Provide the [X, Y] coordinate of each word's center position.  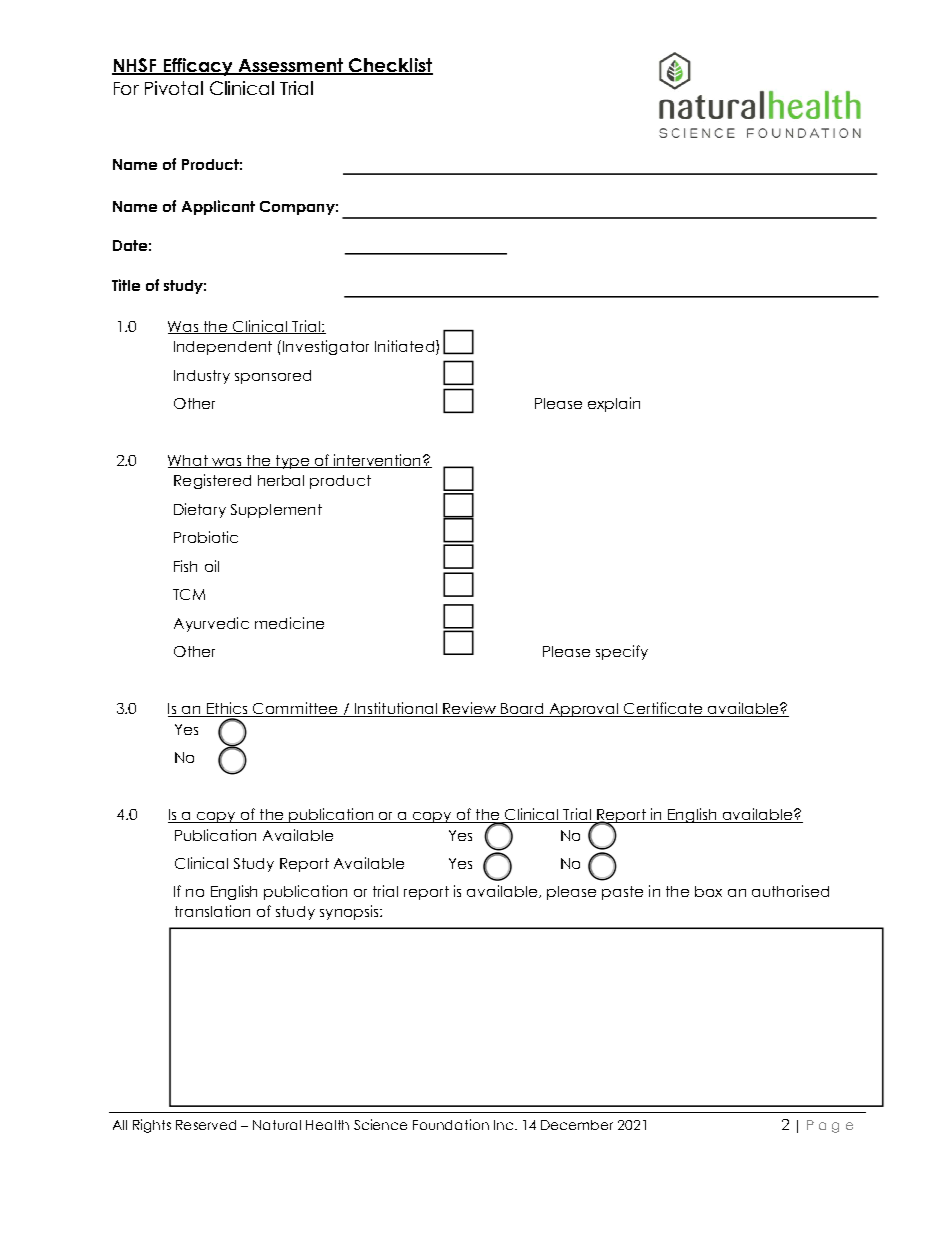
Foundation [451, 1124]
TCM [189, 594]
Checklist [390, 66]
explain [614, 404]
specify [622, 652]
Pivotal [174, 88]
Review [470, 709]
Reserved [206, 1125]
